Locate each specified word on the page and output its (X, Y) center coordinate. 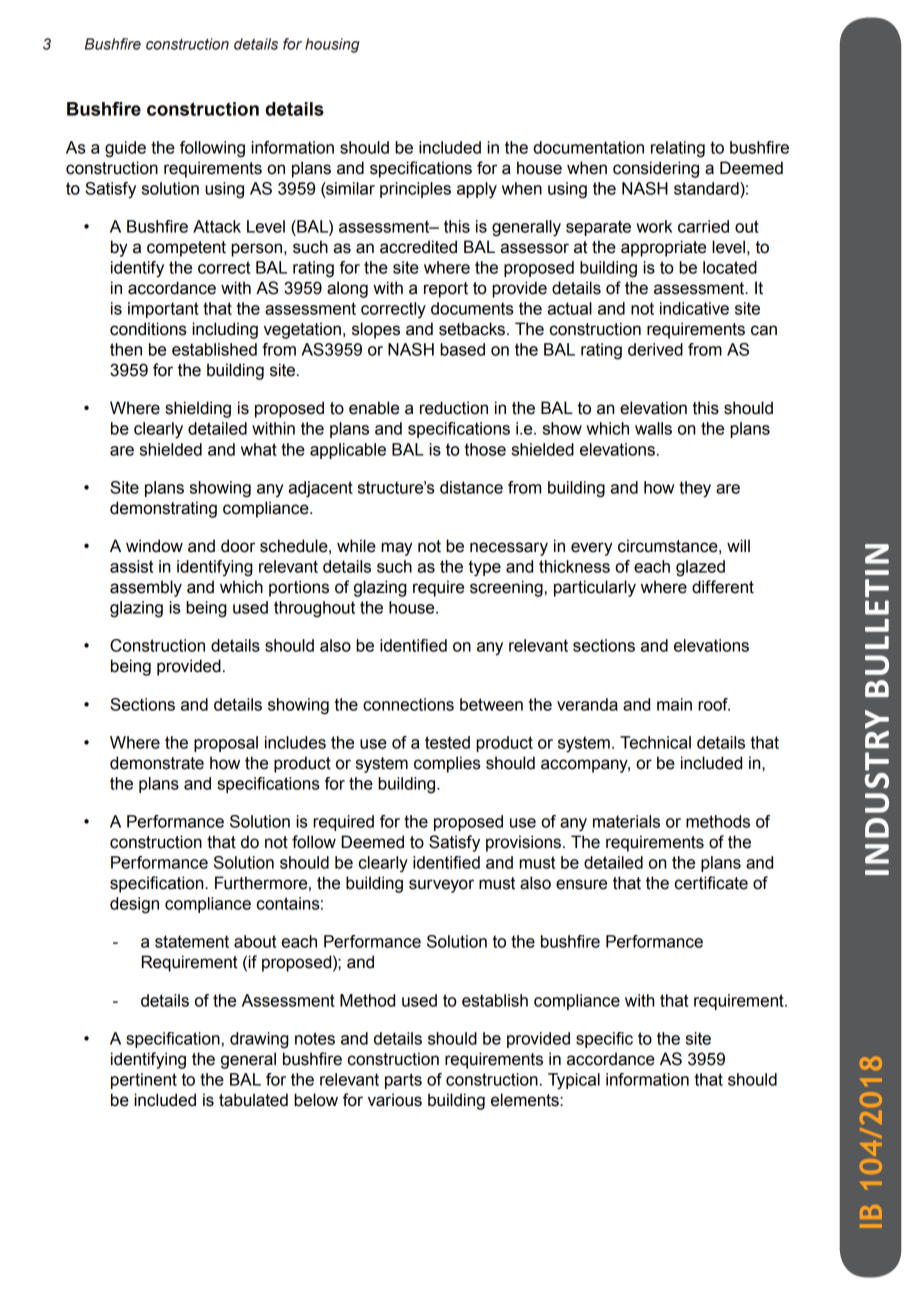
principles (415, 190)
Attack (217, 226)
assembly (146, 588)
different (723, 587)
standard (707, 188)
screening (506, 588)
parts (403, 1081)
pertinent (144, 1081)
